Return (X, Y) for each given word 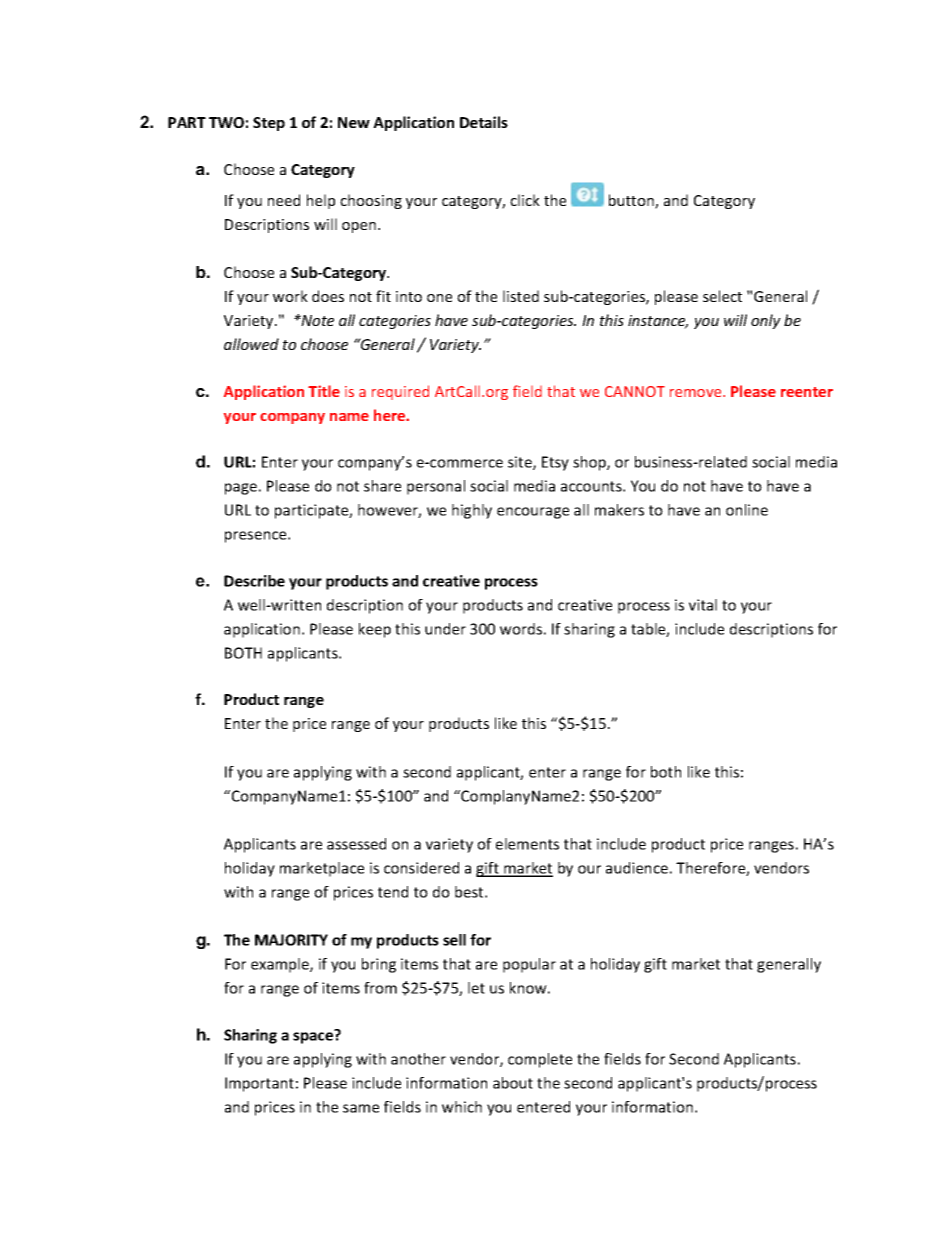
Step (269, 124)
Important (259, 1084)
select (722, 296)
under (445, 629)
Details (484, 122)
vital (703, 605)
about (513, 1083)
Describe (254, 581)
